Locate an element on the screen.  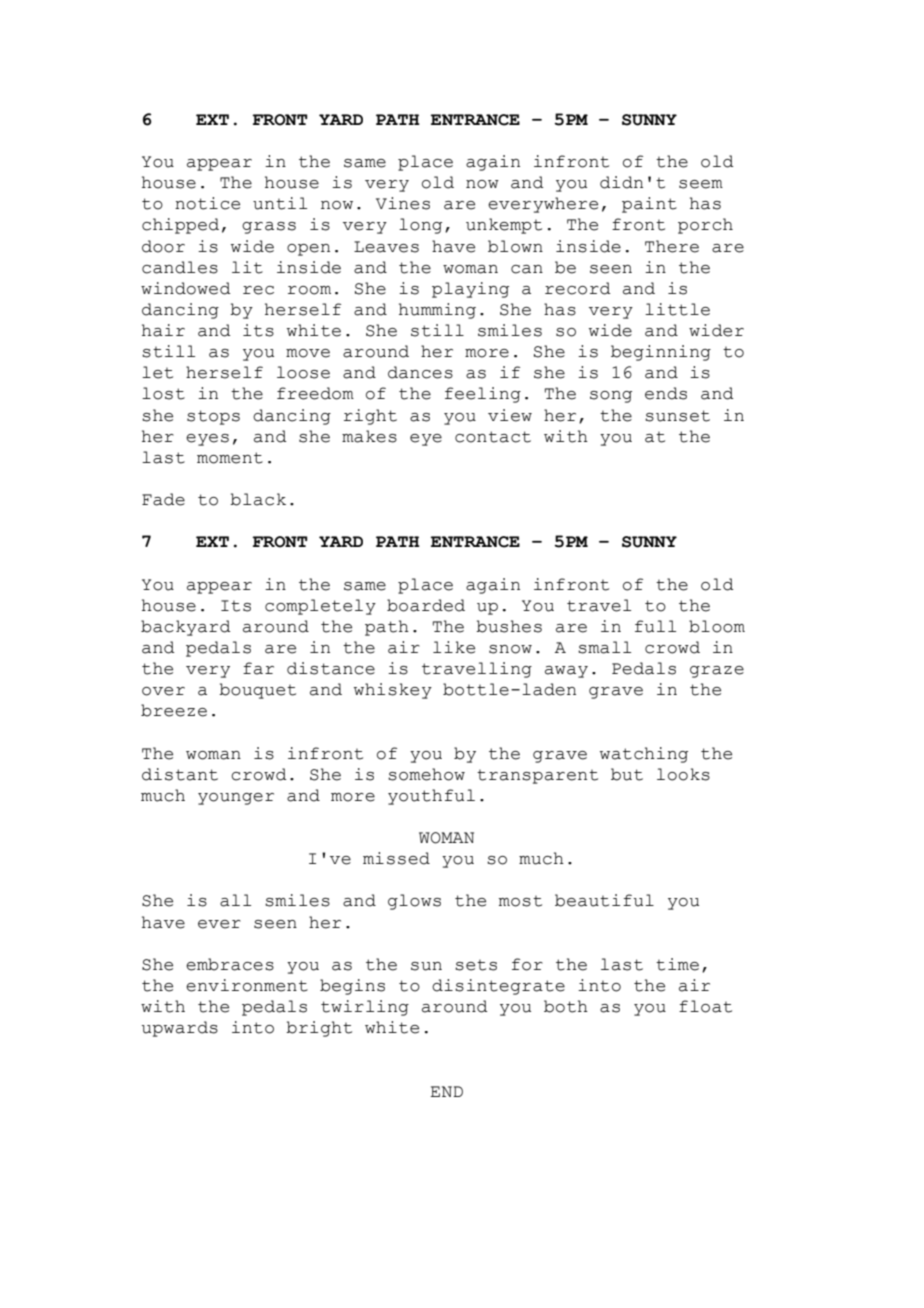
distant is located at coordinates (180, 774).
